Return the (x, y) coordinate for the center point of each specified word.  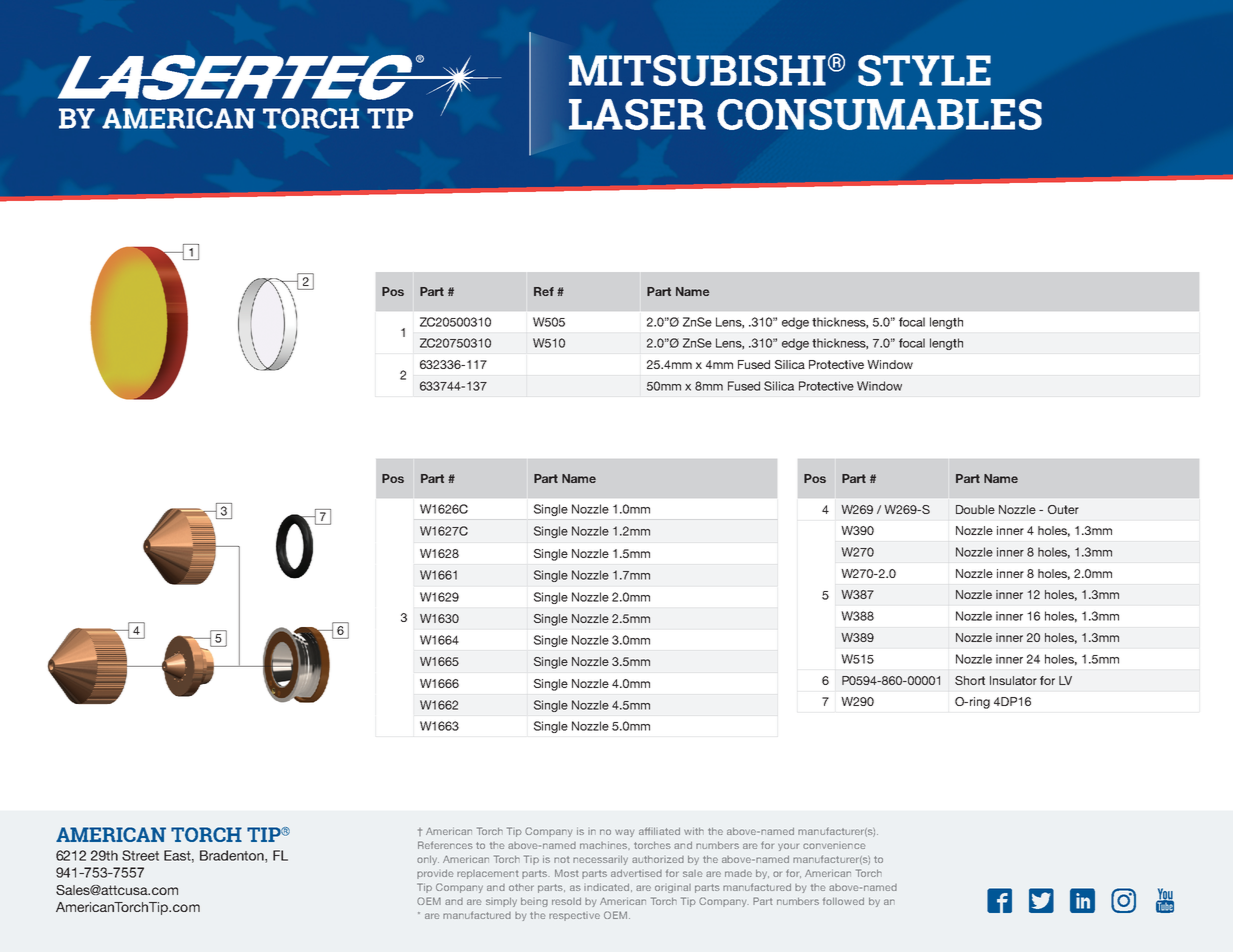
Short (970, 680)
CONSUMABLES (879, 114)
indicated (606, 887)
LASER (637, 114)
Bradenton (233, 856)
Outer (1063, 509)
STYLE (924, 70)
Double (975, 509)
